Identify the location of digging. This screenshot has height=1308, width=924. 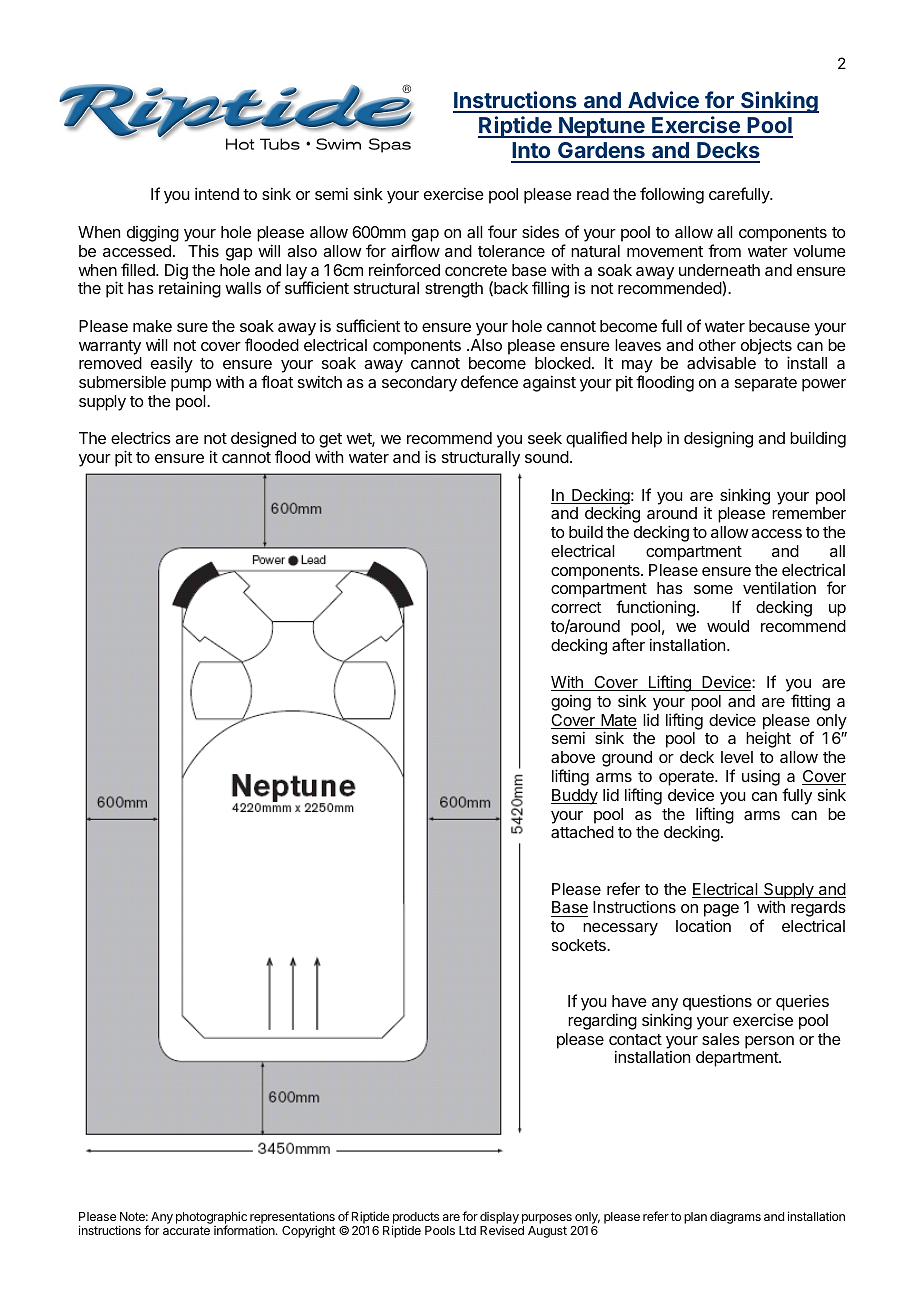
(153, 233).
